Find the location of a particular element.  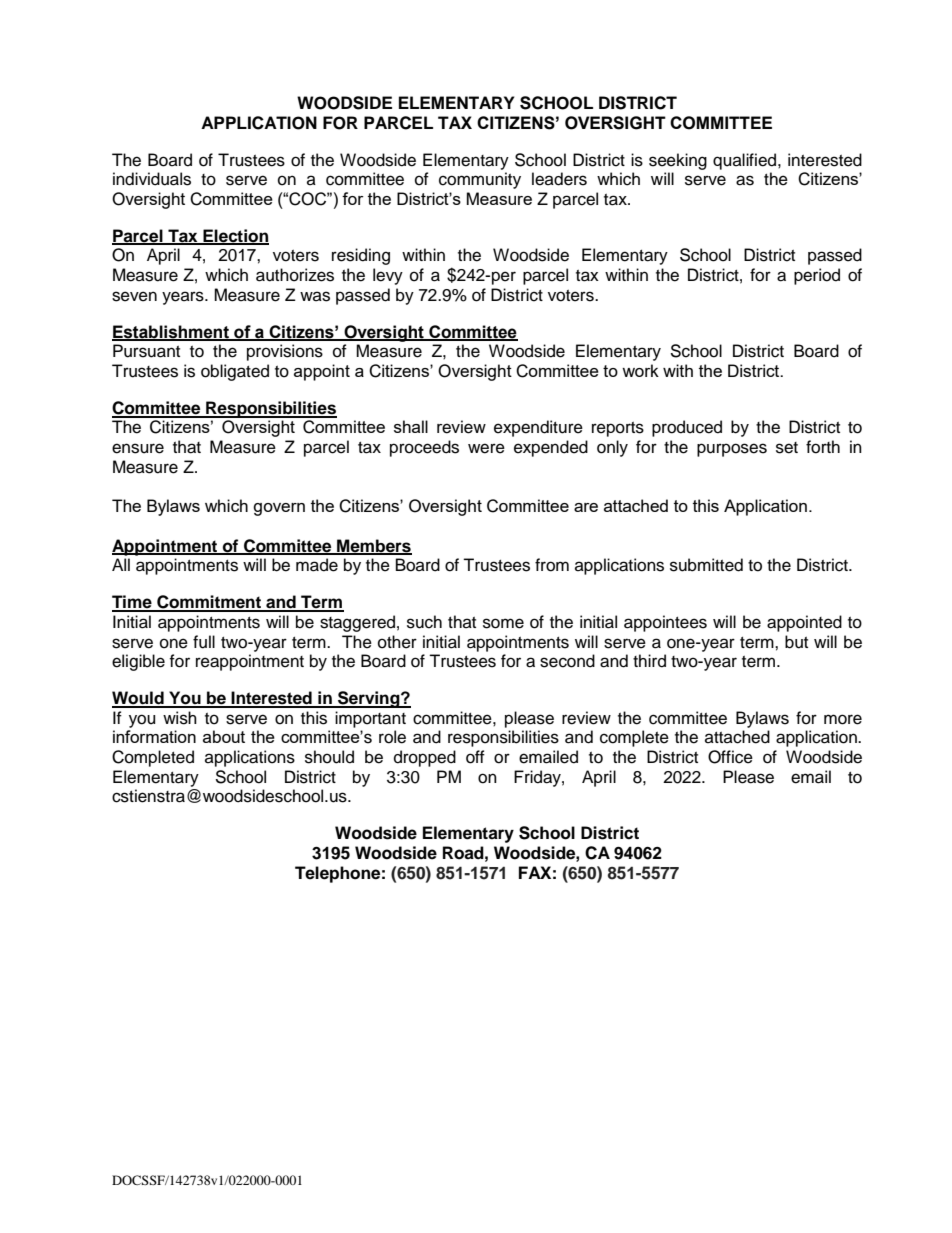

individuals is located at coordinates (152, 179).
